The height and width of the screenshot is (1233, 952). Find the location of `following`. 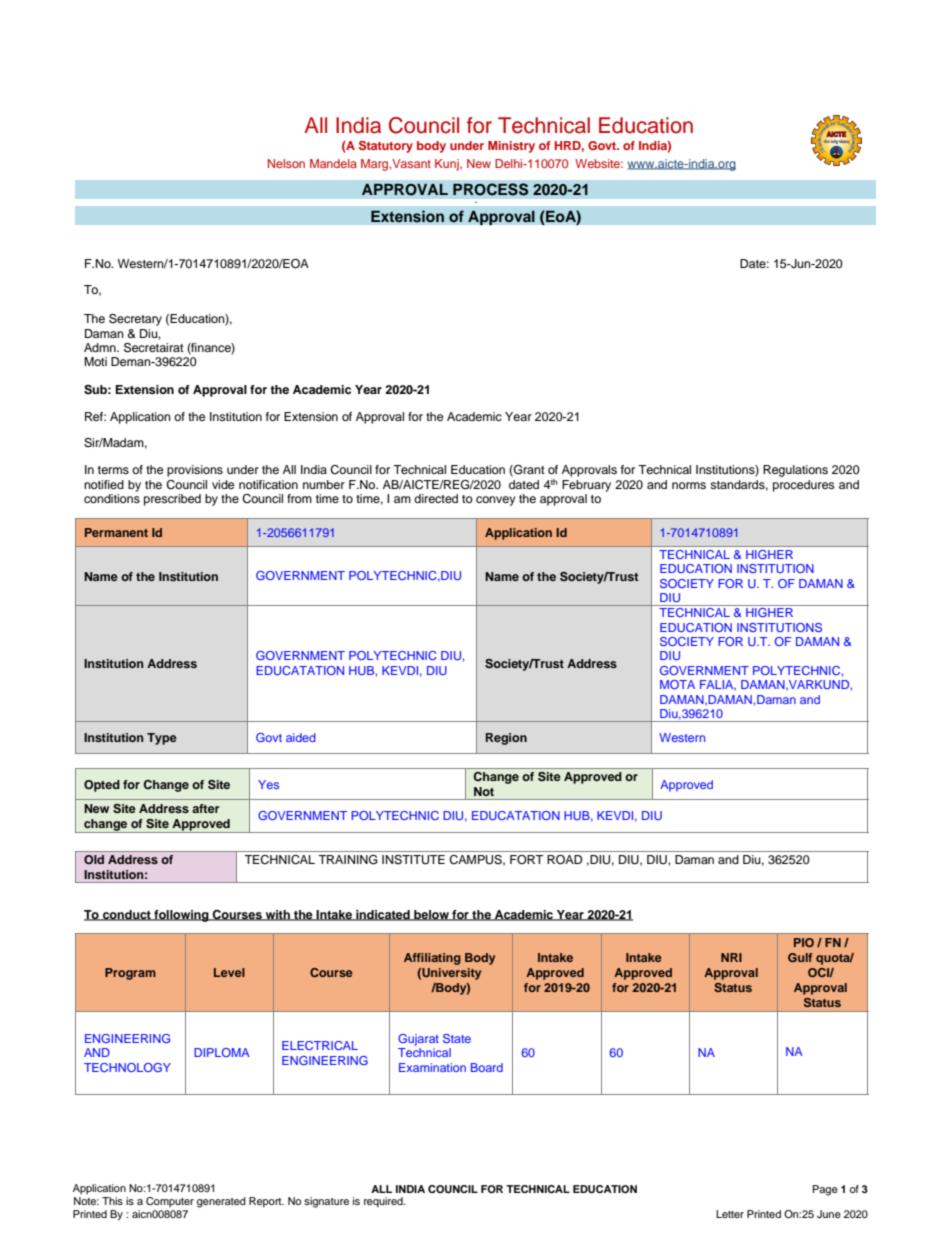

following is located at coordinates (181, 916).
